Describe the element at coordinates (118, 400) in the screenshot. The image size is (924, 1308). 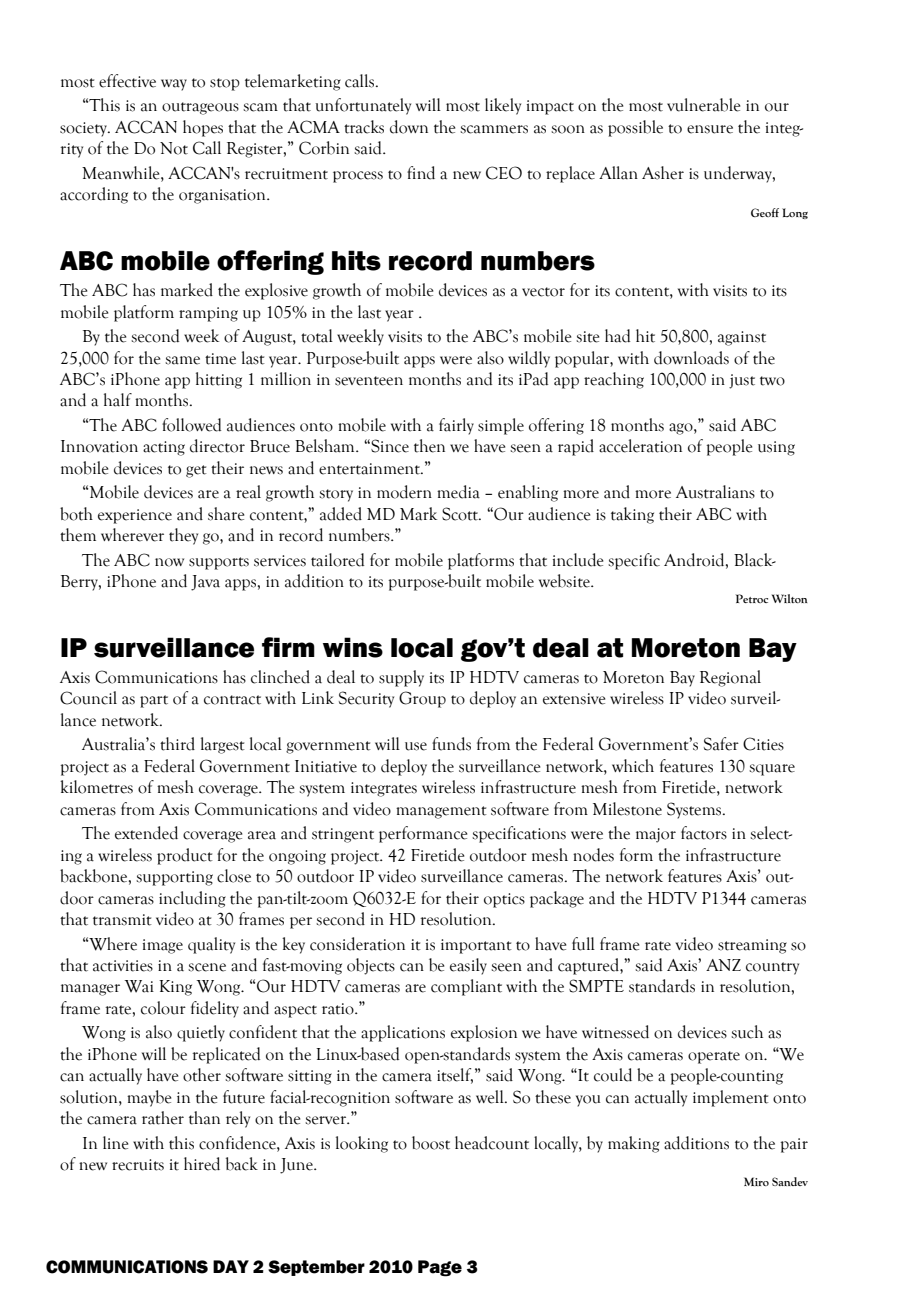
I see `half` at that location.
